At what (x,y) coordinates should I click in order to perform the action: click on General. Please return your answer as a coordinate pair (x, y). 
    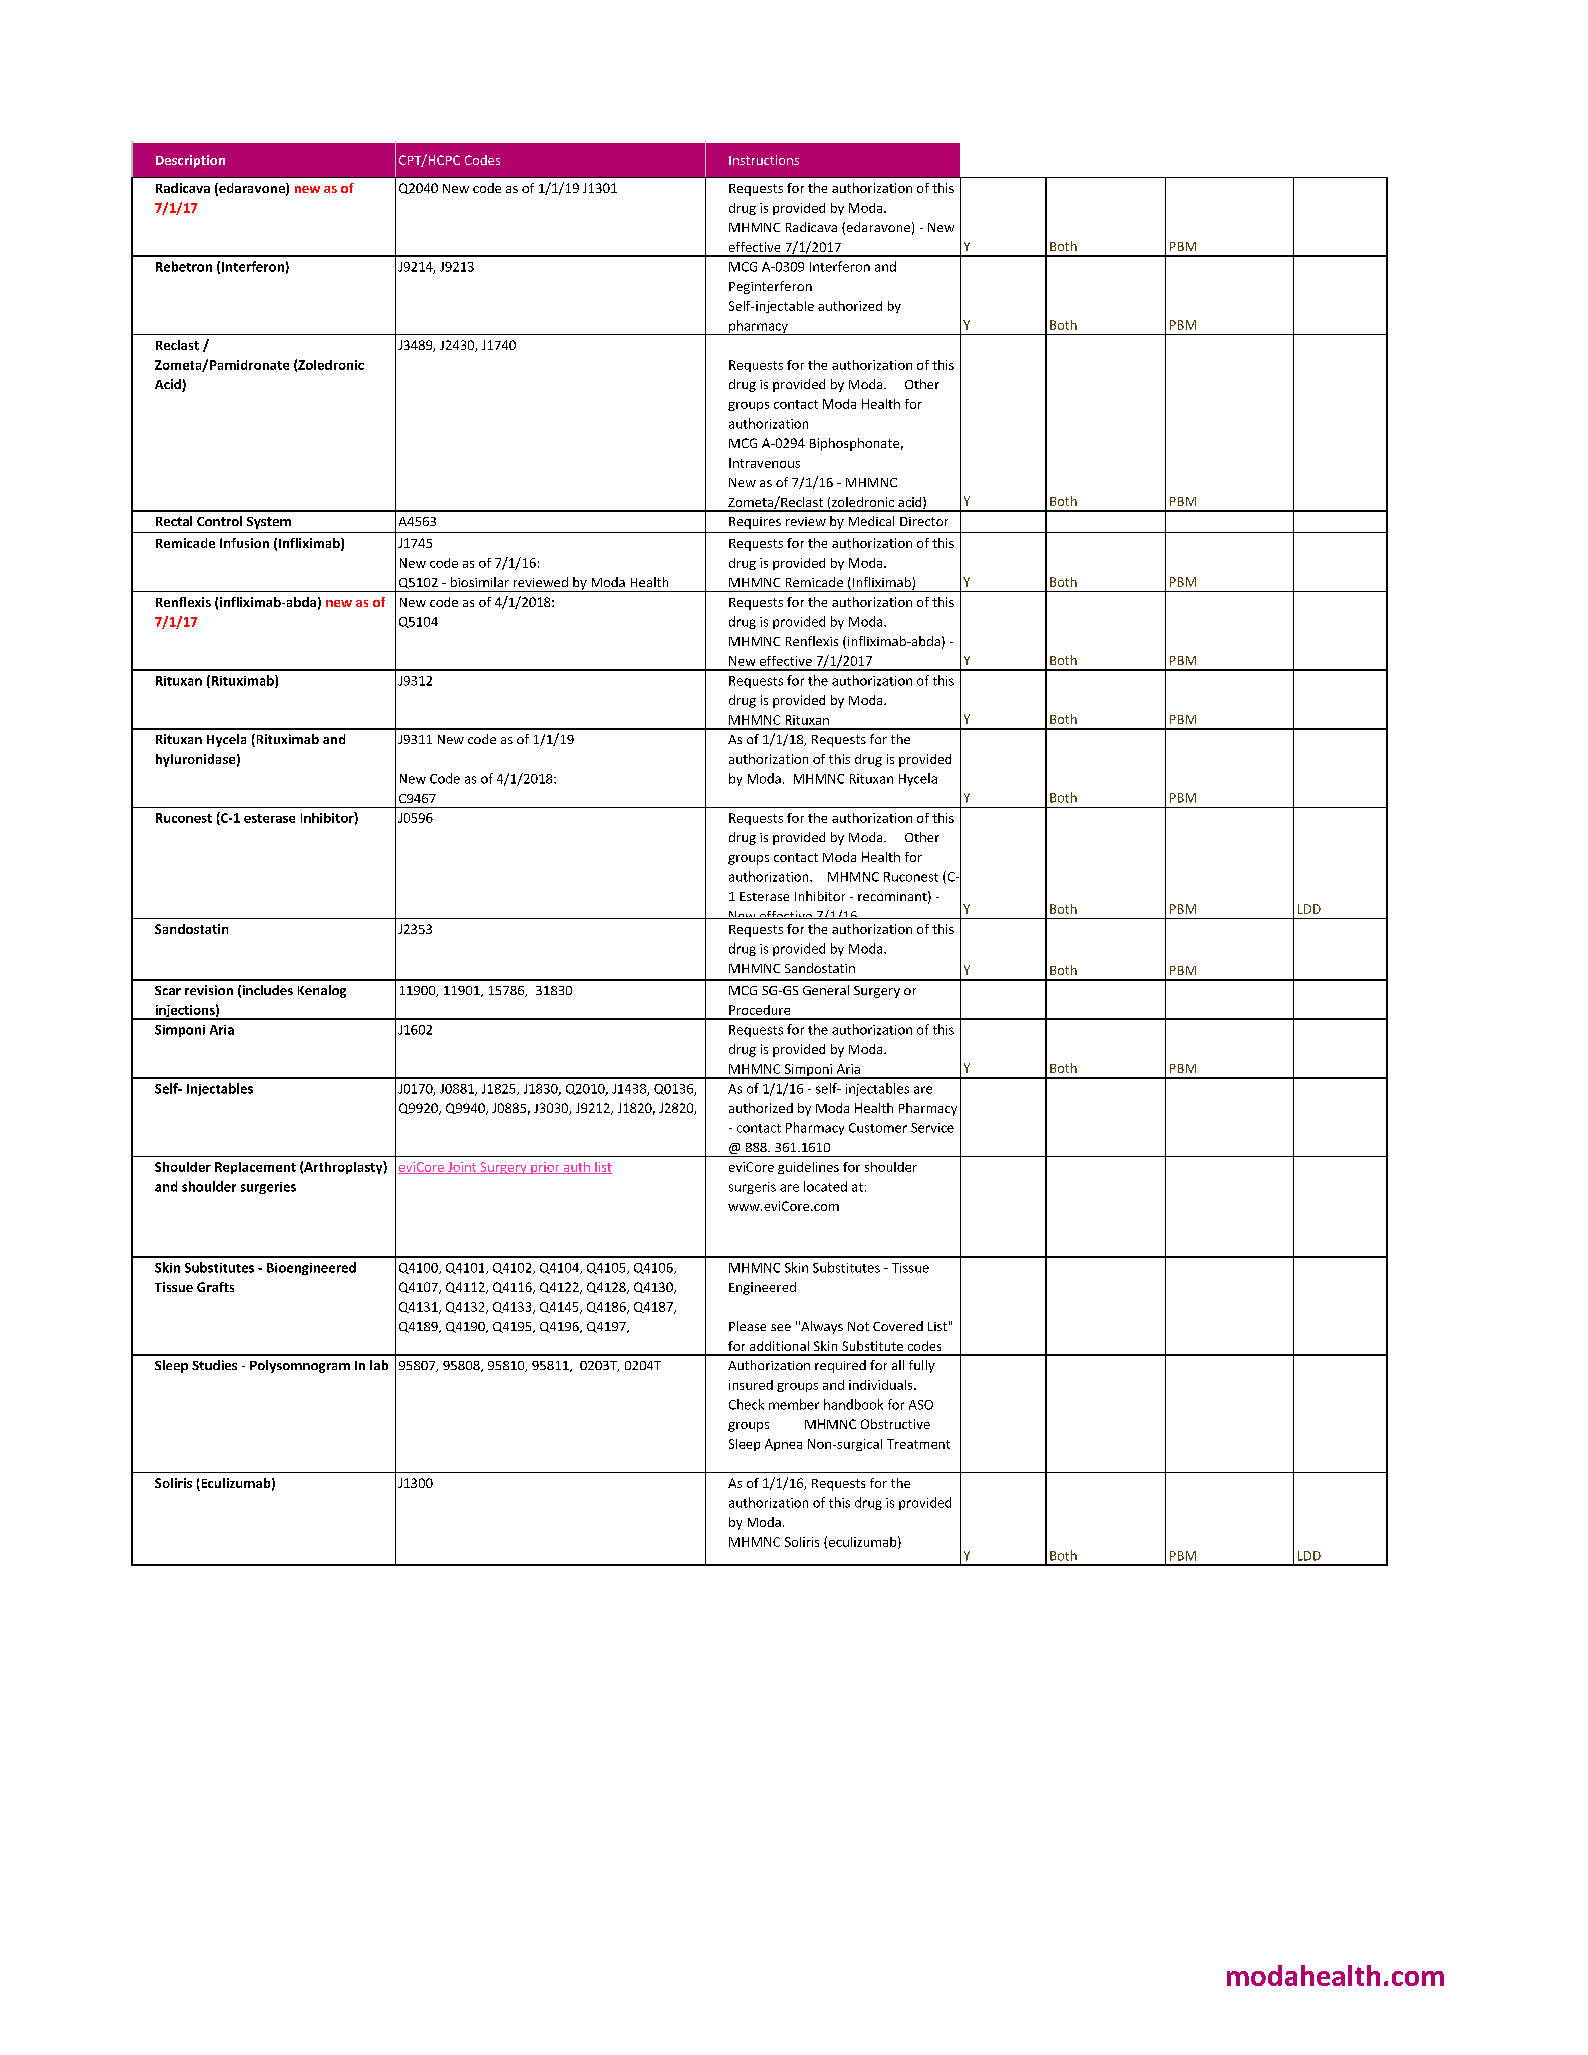
    Looking at the image, I should click on (826, 990).
